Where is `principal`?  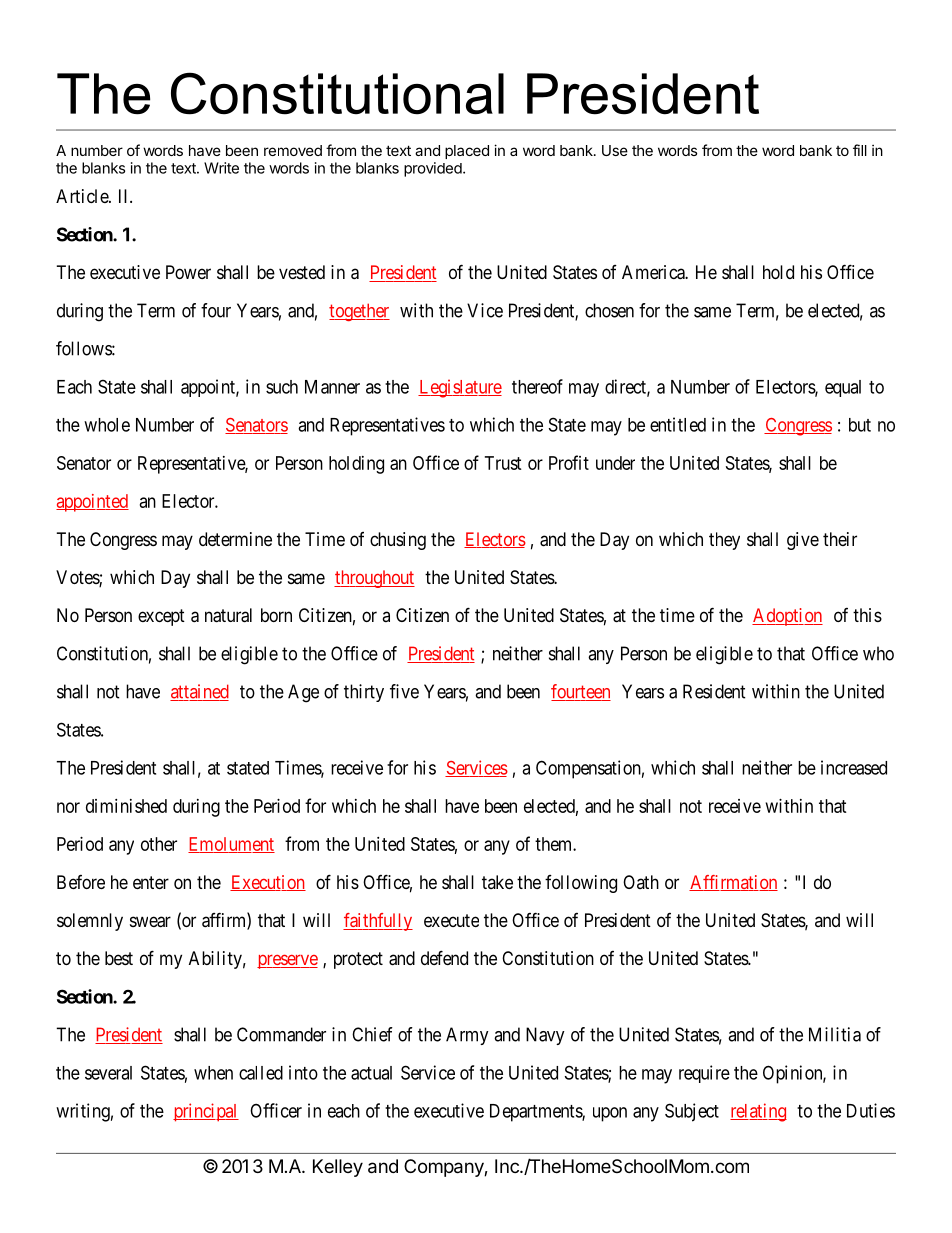 principal is located at coordinates (206, 1112).
